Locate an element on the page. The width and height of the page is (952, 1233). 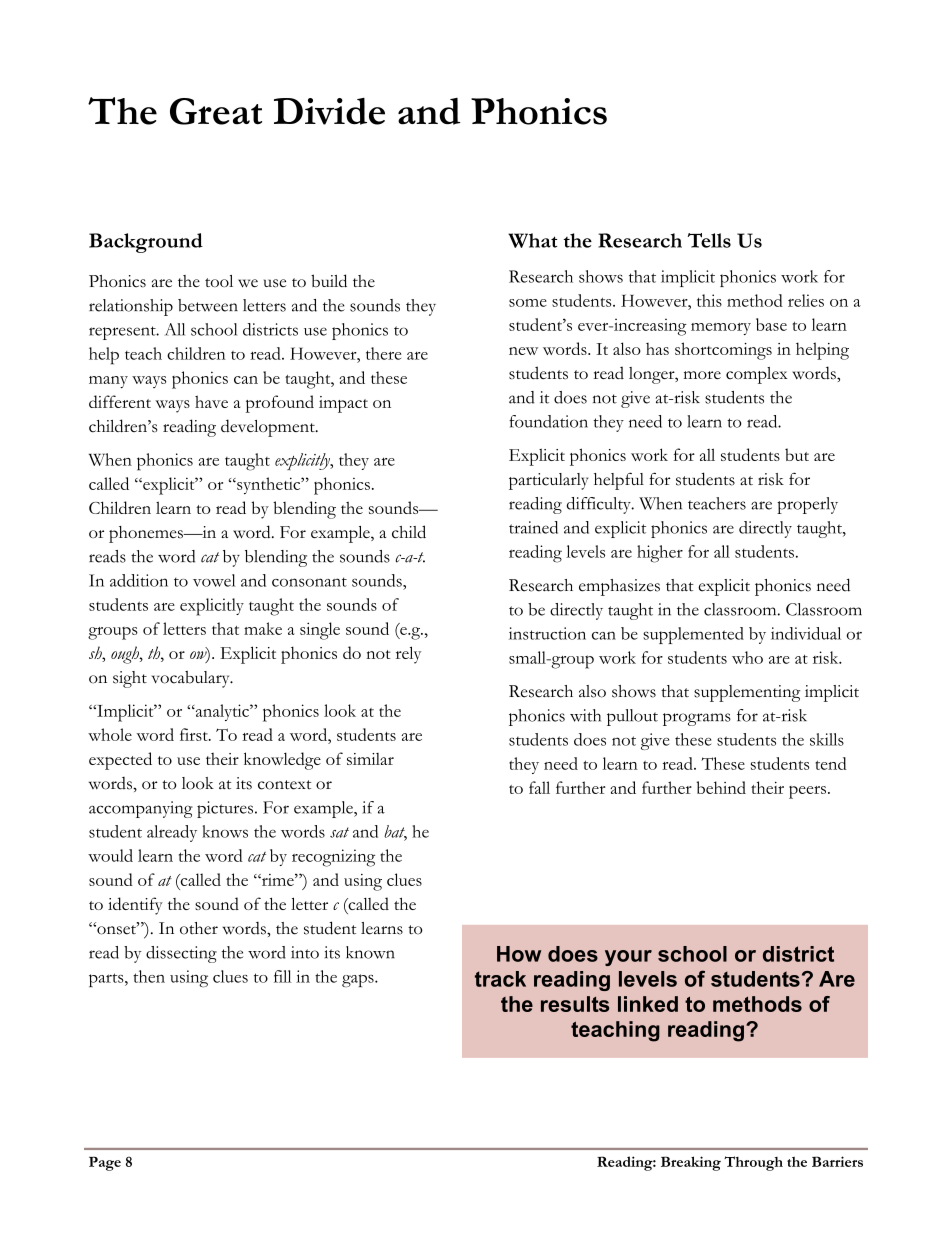
vocabulary is located at coordinates (191, 679).
